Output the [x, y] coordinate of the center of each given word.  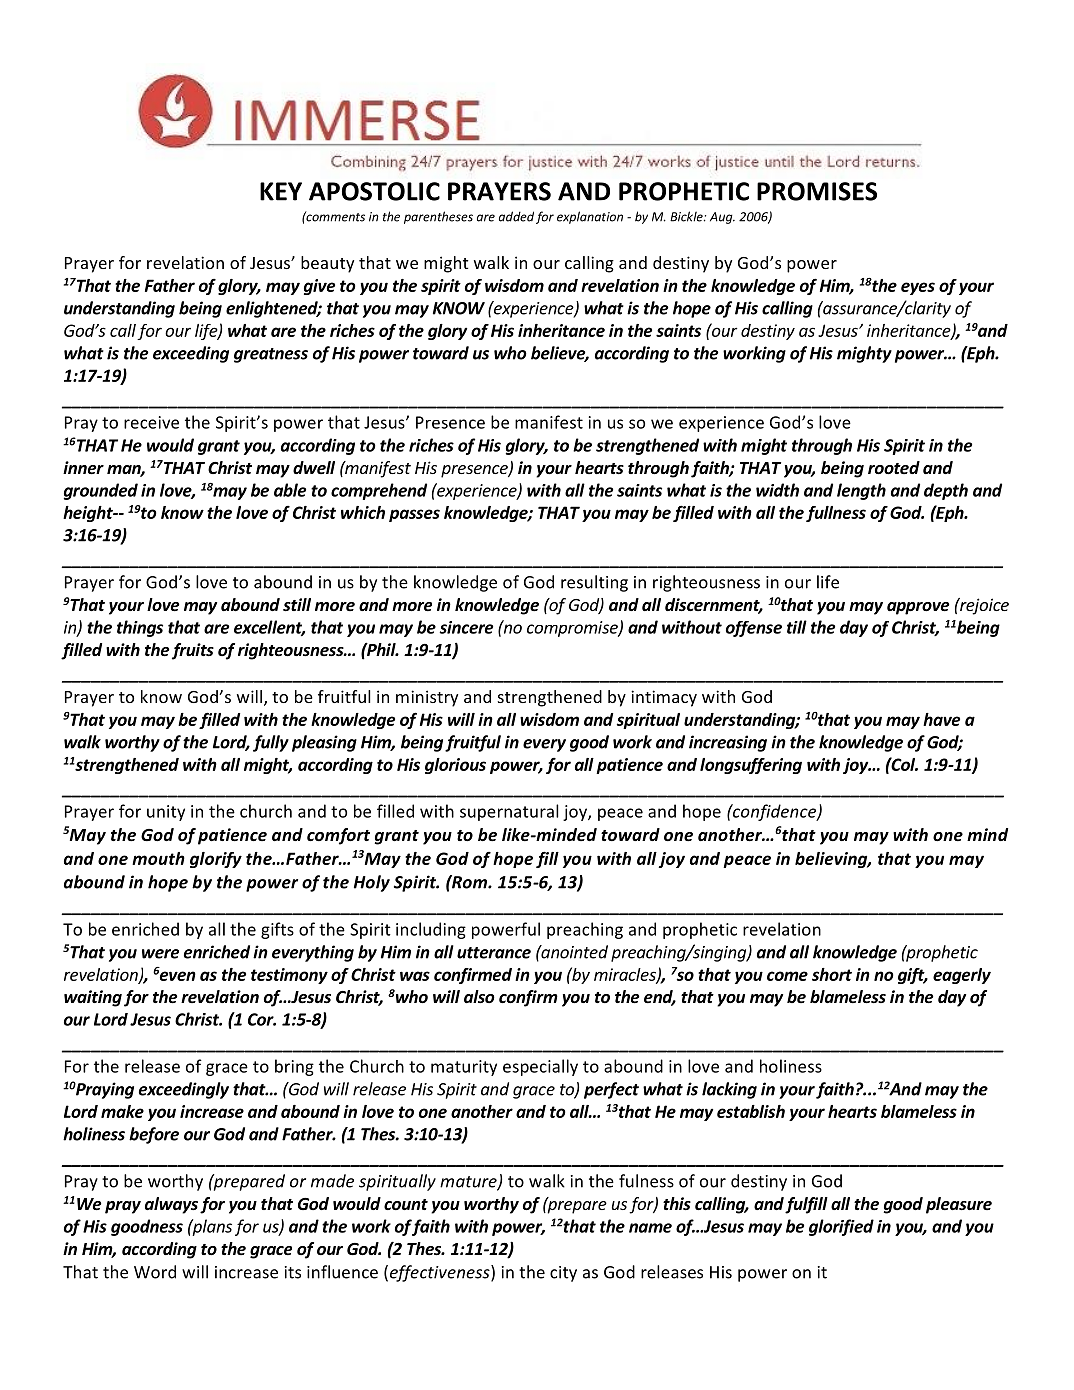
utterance [494, 953]
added [516, 216]
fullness [836, 514]
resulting [594, 583]
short [832, 974]
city [563, 1274]
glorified [841, 1227]
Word [155, 1272]
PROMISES [817, 191]
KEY [281, 191]
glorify [216, 860]
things [140, 628]
